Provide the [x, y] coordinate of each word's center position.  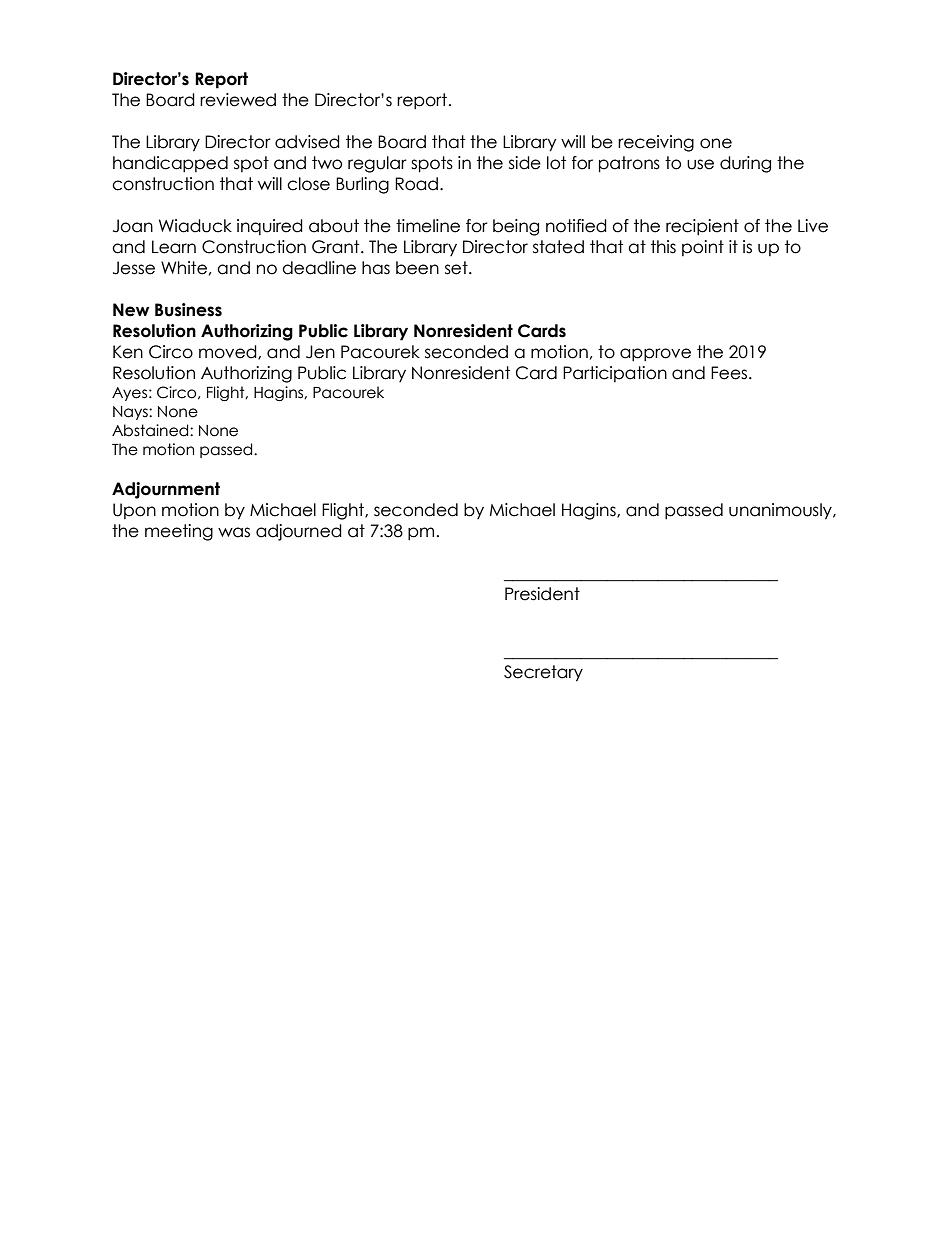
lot [556, 163]
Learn [174, 247]
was [234, 532]
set [457, 268]
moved [229, 352]
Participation [615, 374]
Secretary [543, 673]
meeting [179, 532]
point [703, 248]
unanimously [781, 511]
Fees [730, 373]
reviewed [238, 100]
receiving [656, 143]
